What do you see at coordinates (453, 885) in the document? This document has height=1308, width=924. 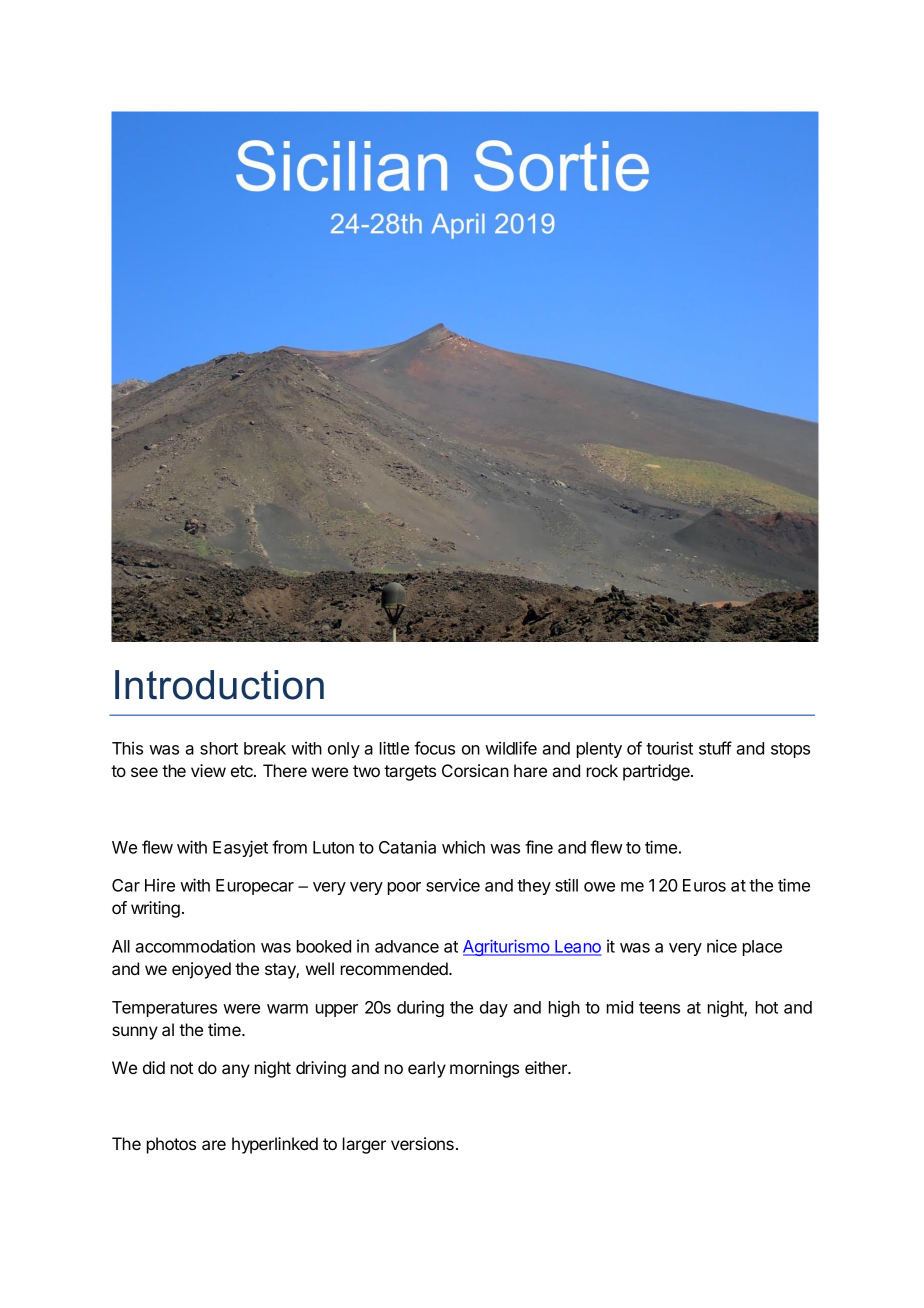 I see `service` at bounding box center [453, 885].
